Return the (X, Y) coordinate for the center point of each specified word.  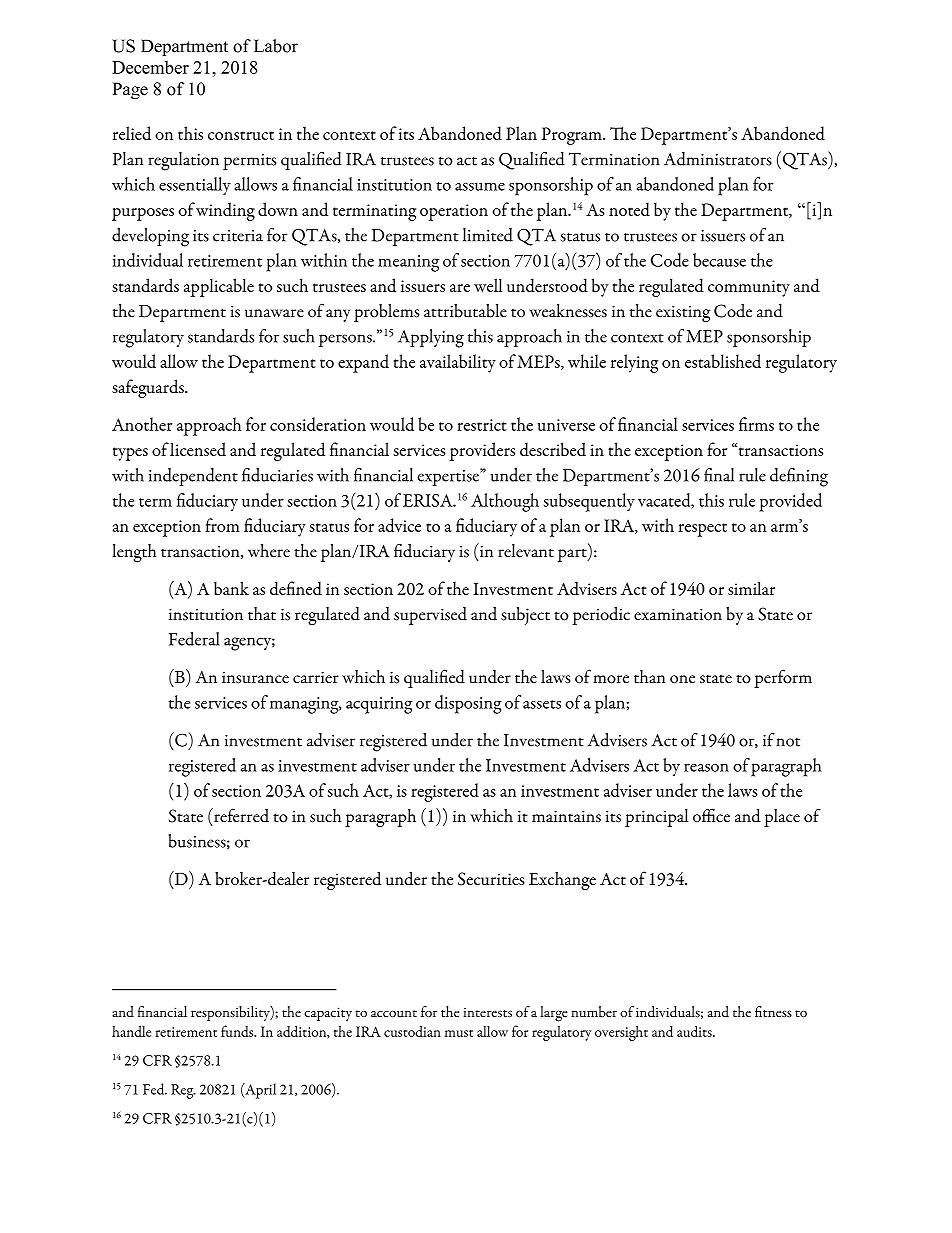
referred (240, 815)
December (150, 67)
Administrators (718, 159)
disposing (468, 704)
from (222, 525)
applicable (219, 287)
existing (683, 313)
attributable (465, 311)
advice (399, 525)
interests (487, 1012)
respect (703, 530)
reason (706, 767)
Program (573, 136)
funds (238, 1031)
